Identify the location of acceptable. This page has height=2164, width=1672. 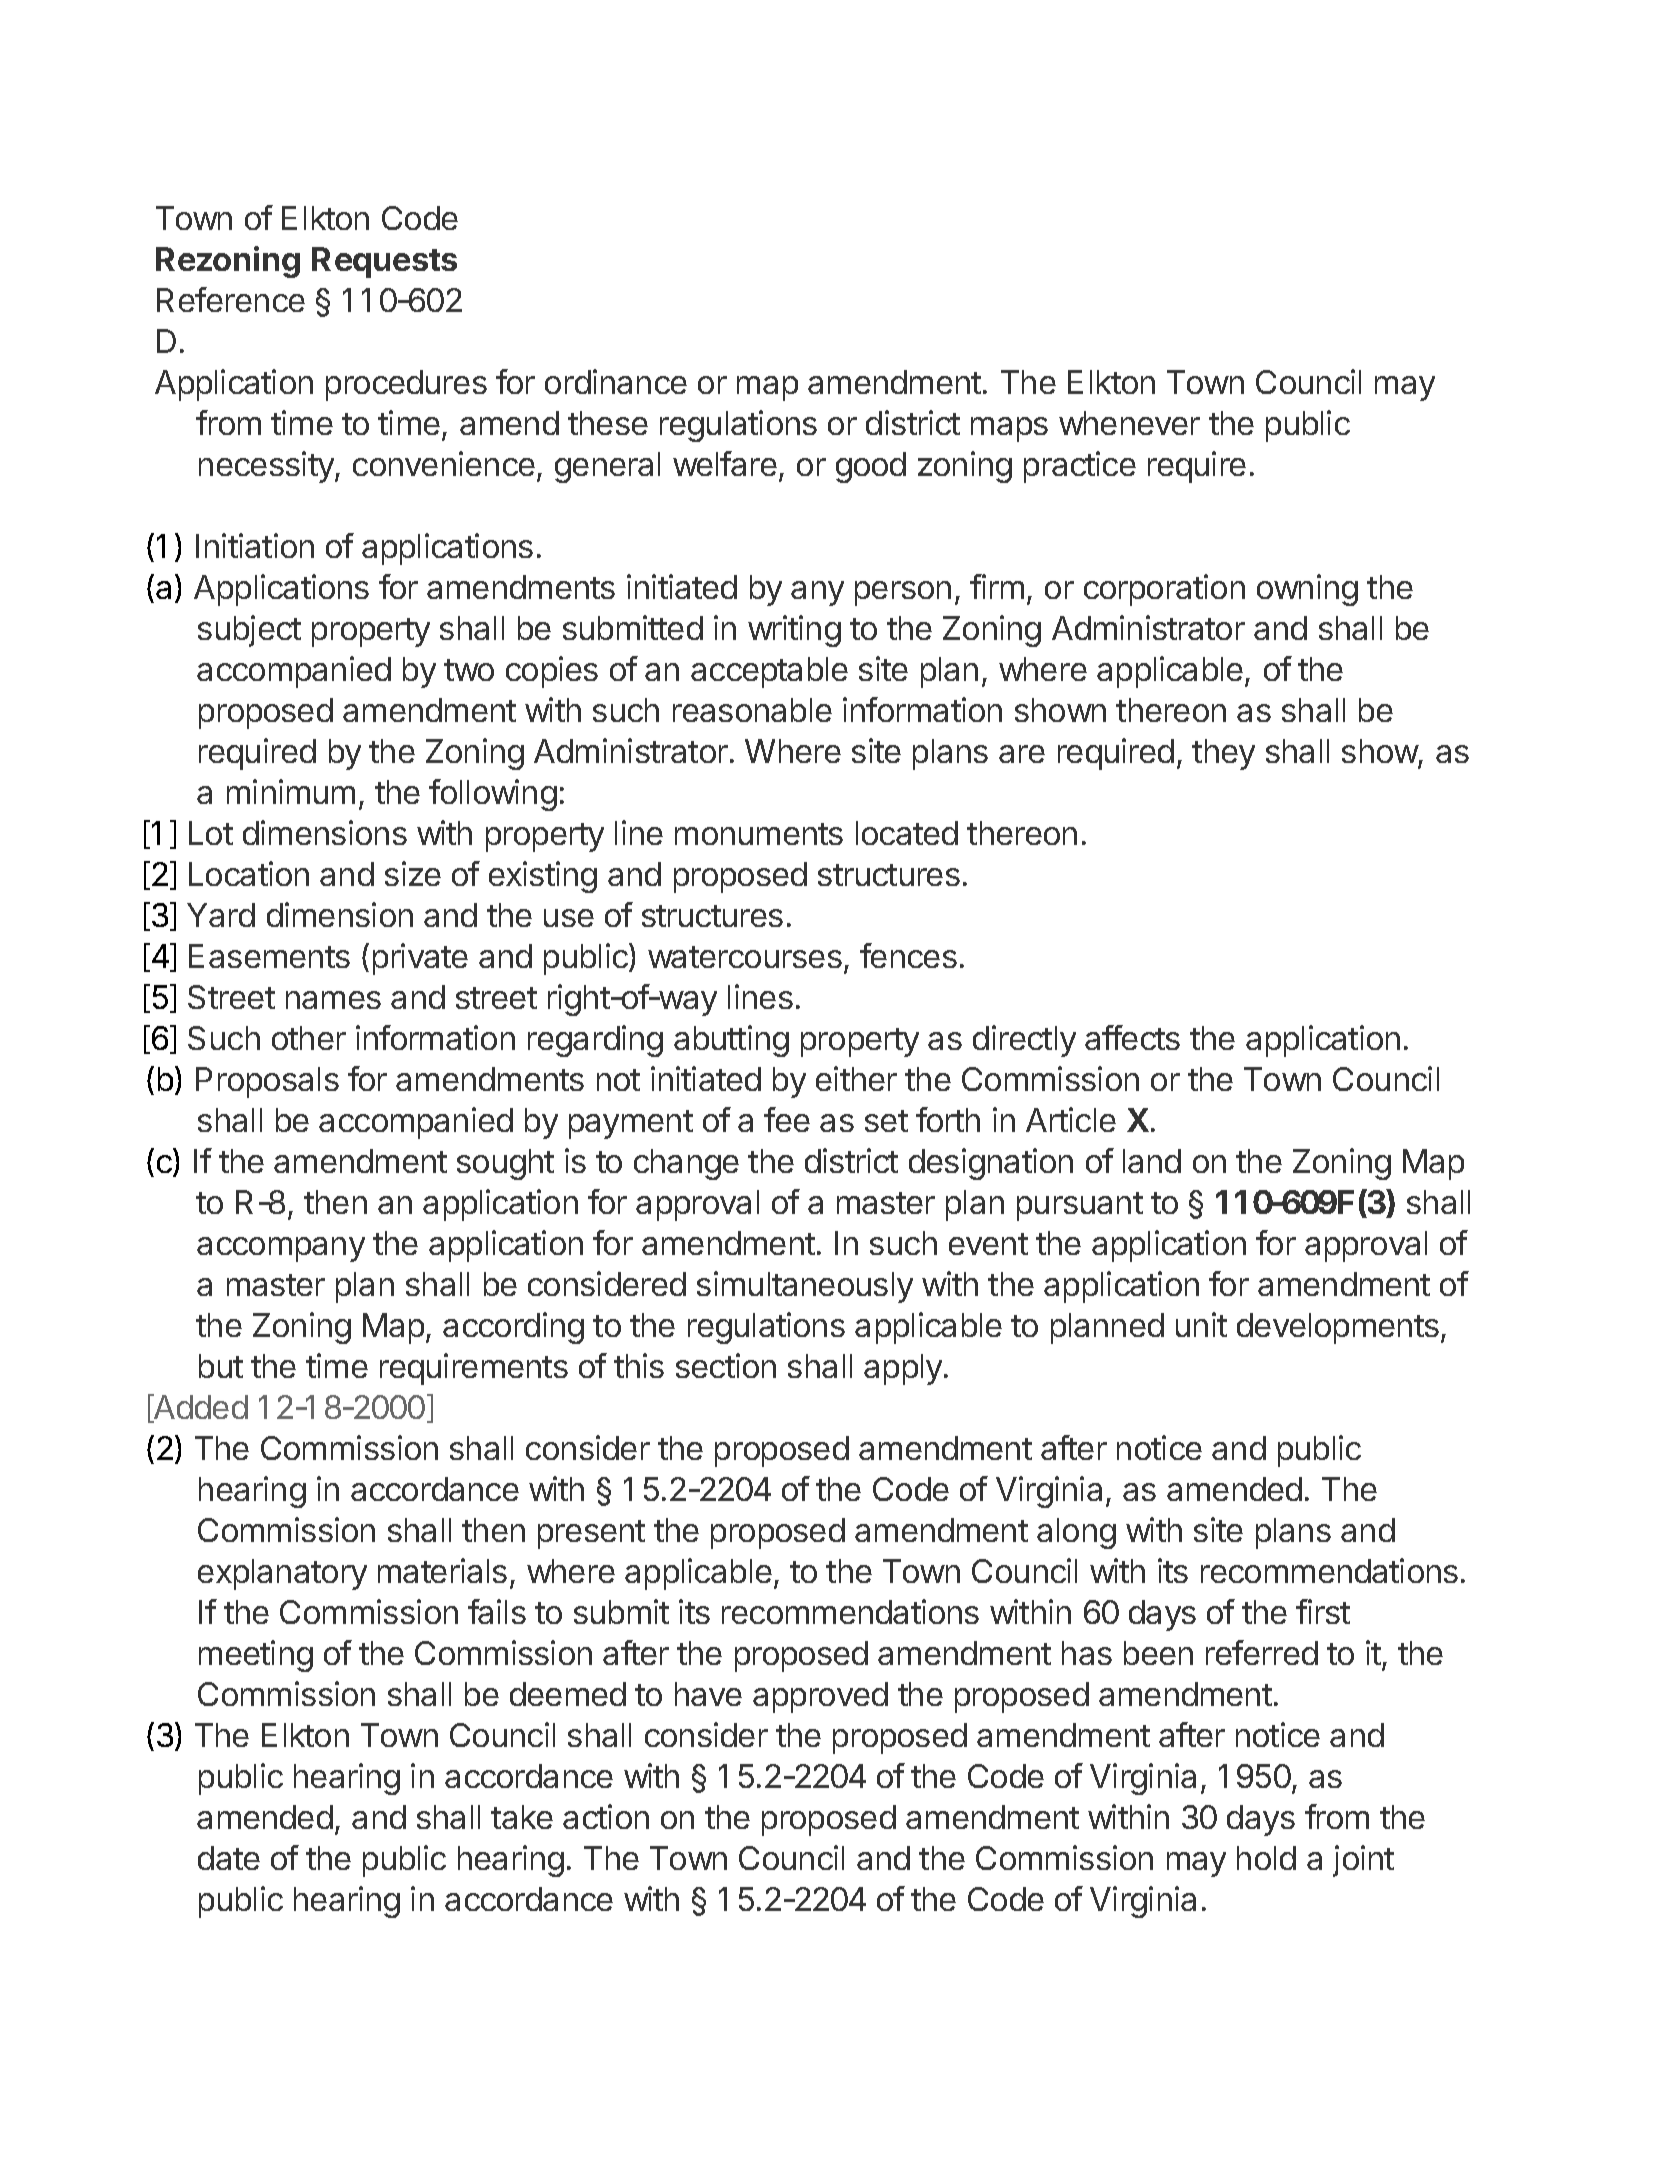
(769, 672).
